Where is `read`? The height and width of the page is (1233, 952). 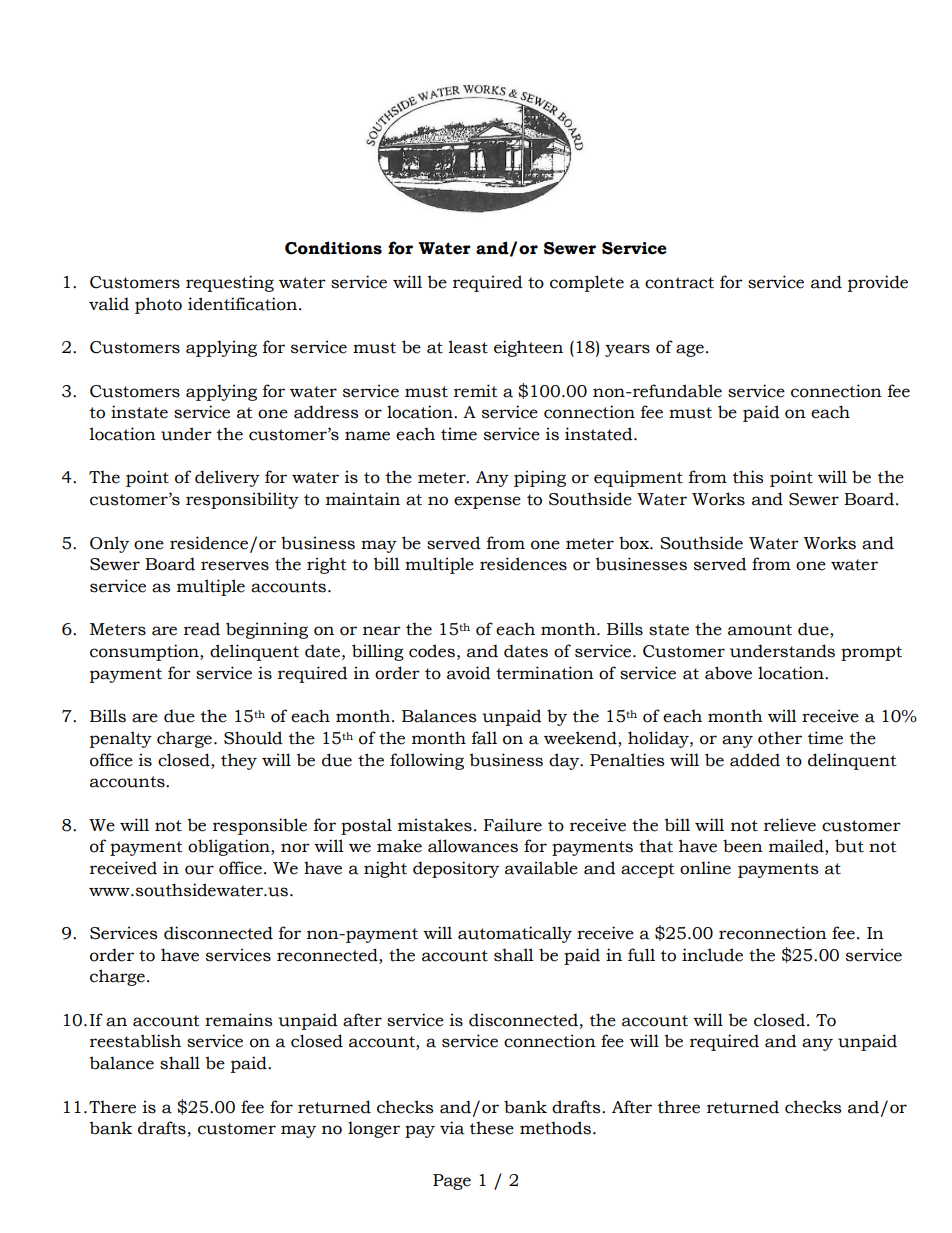 read is located at coordinates (202, 629).
